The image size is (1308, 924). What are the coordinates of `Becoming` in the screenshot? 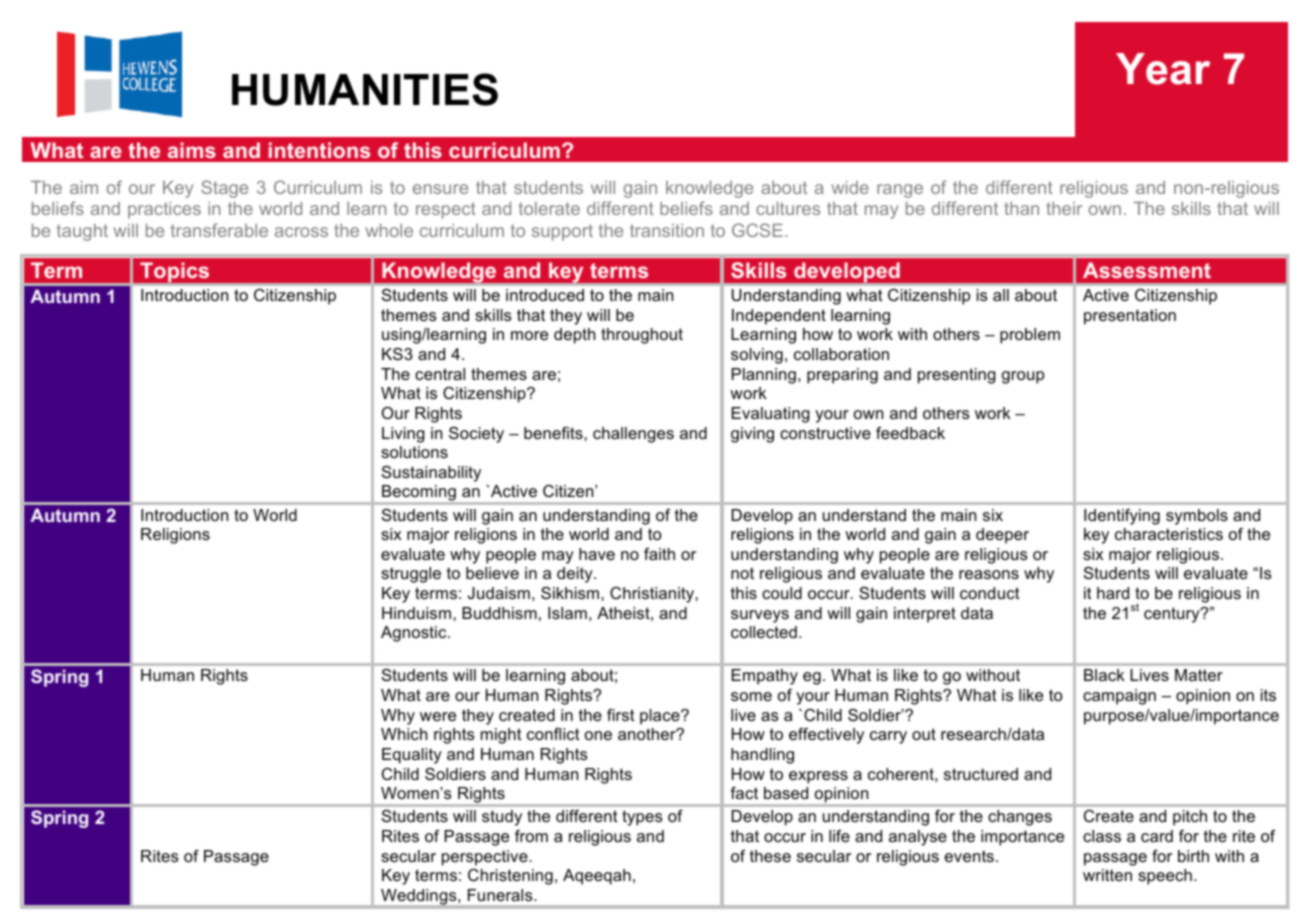 It's located at (419, 494).
